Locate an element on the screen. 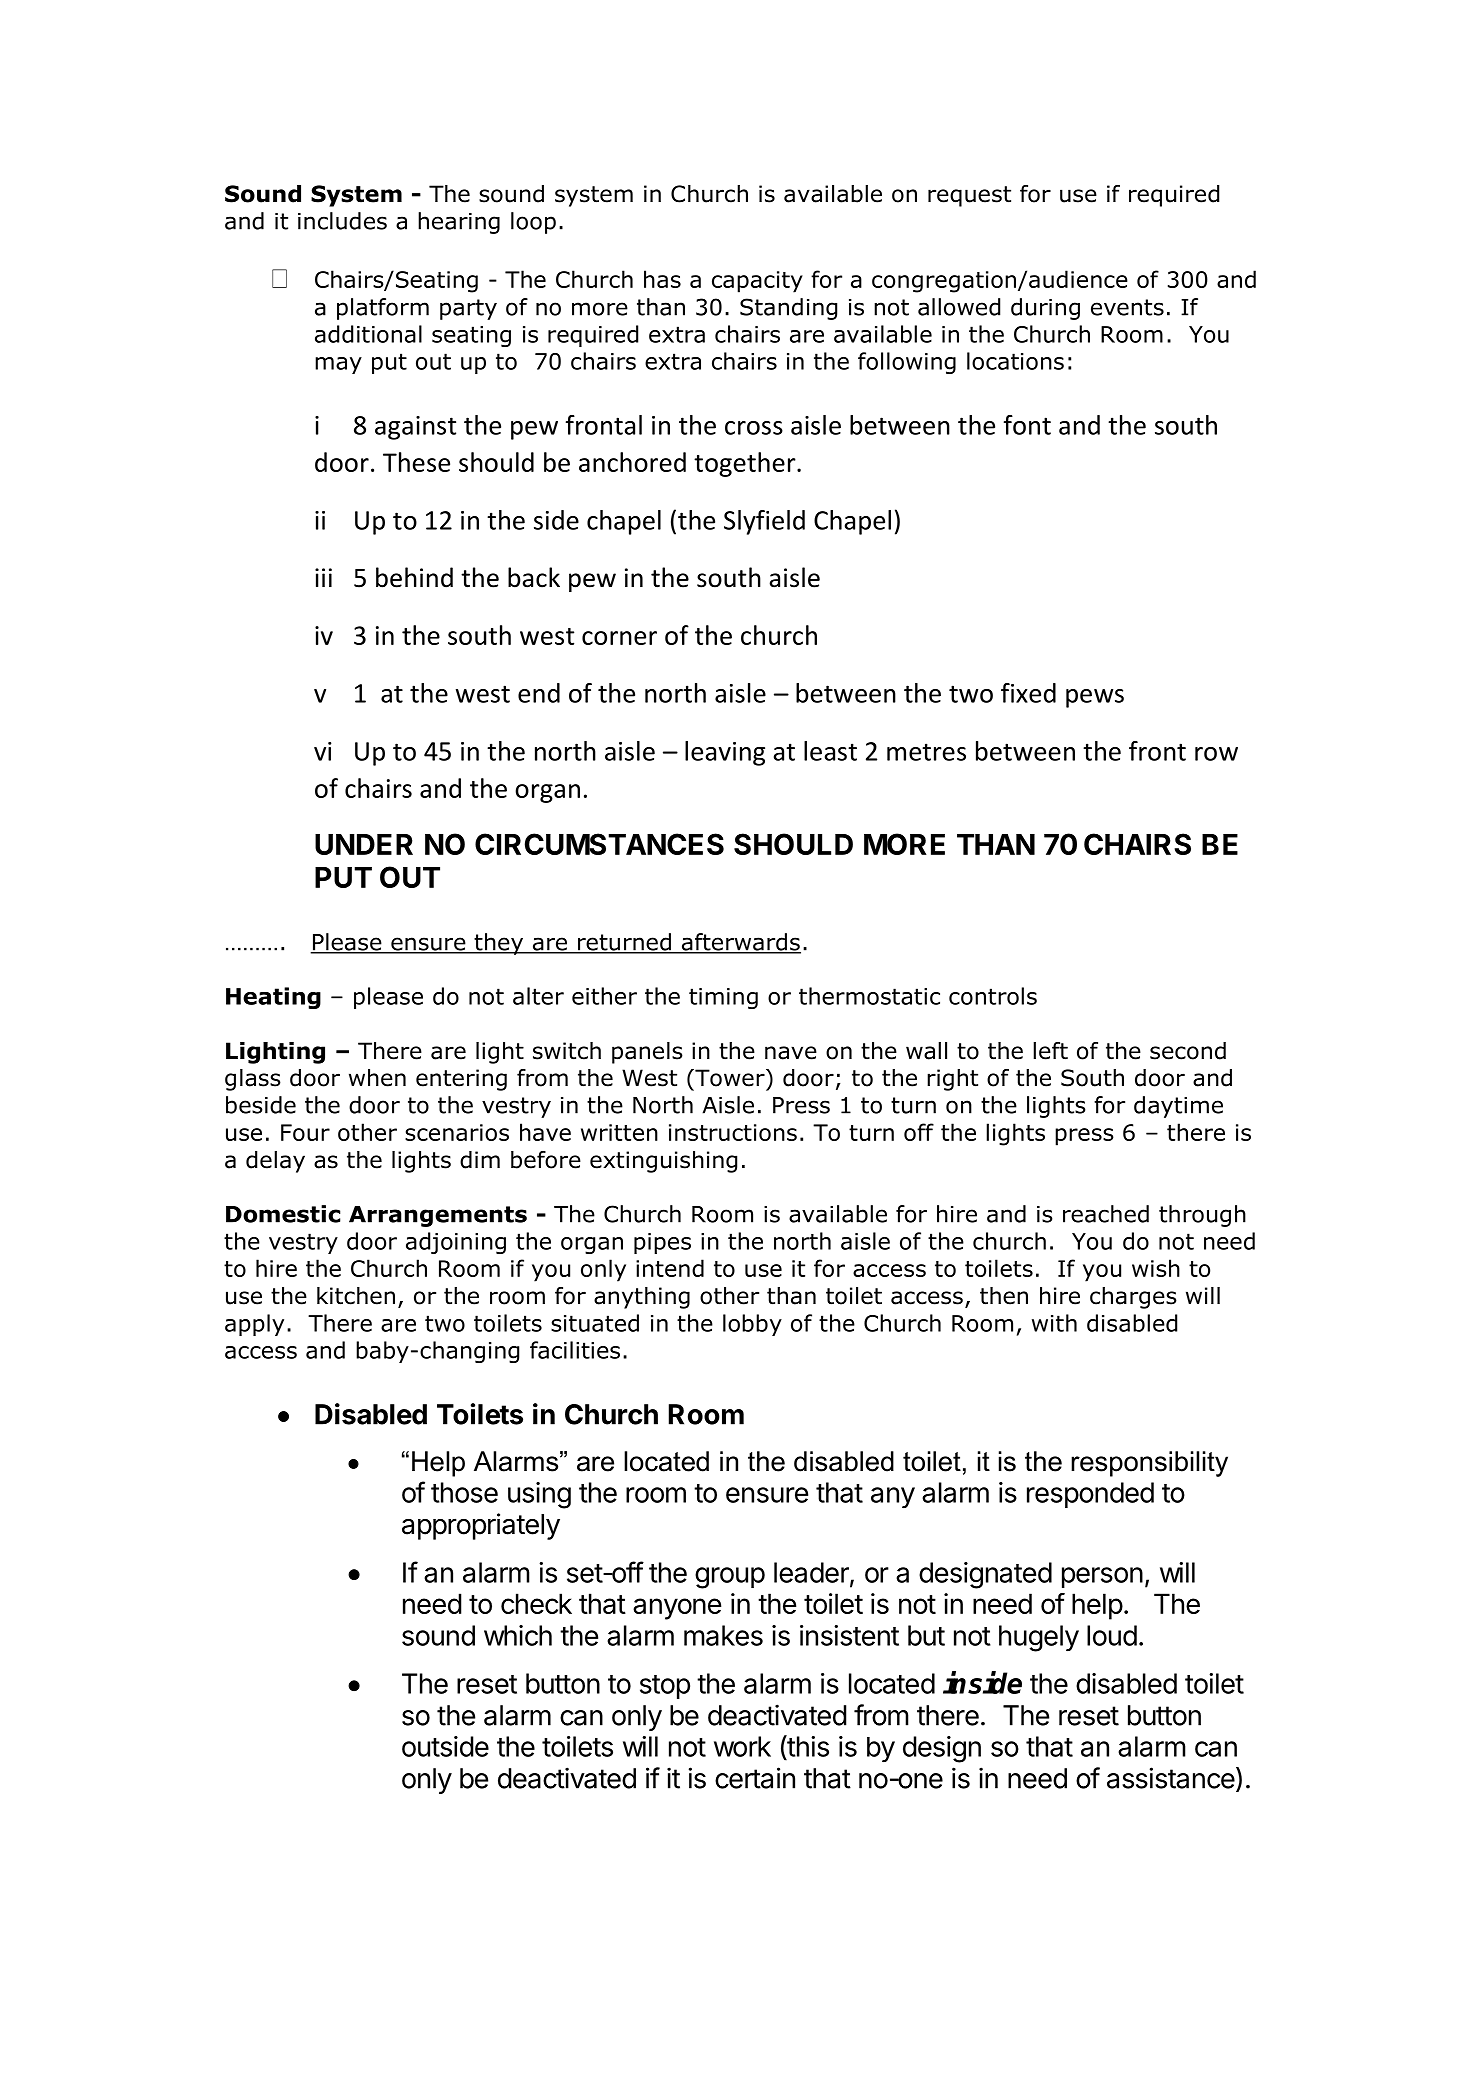  pews is located at coordinates (1095, 698).
